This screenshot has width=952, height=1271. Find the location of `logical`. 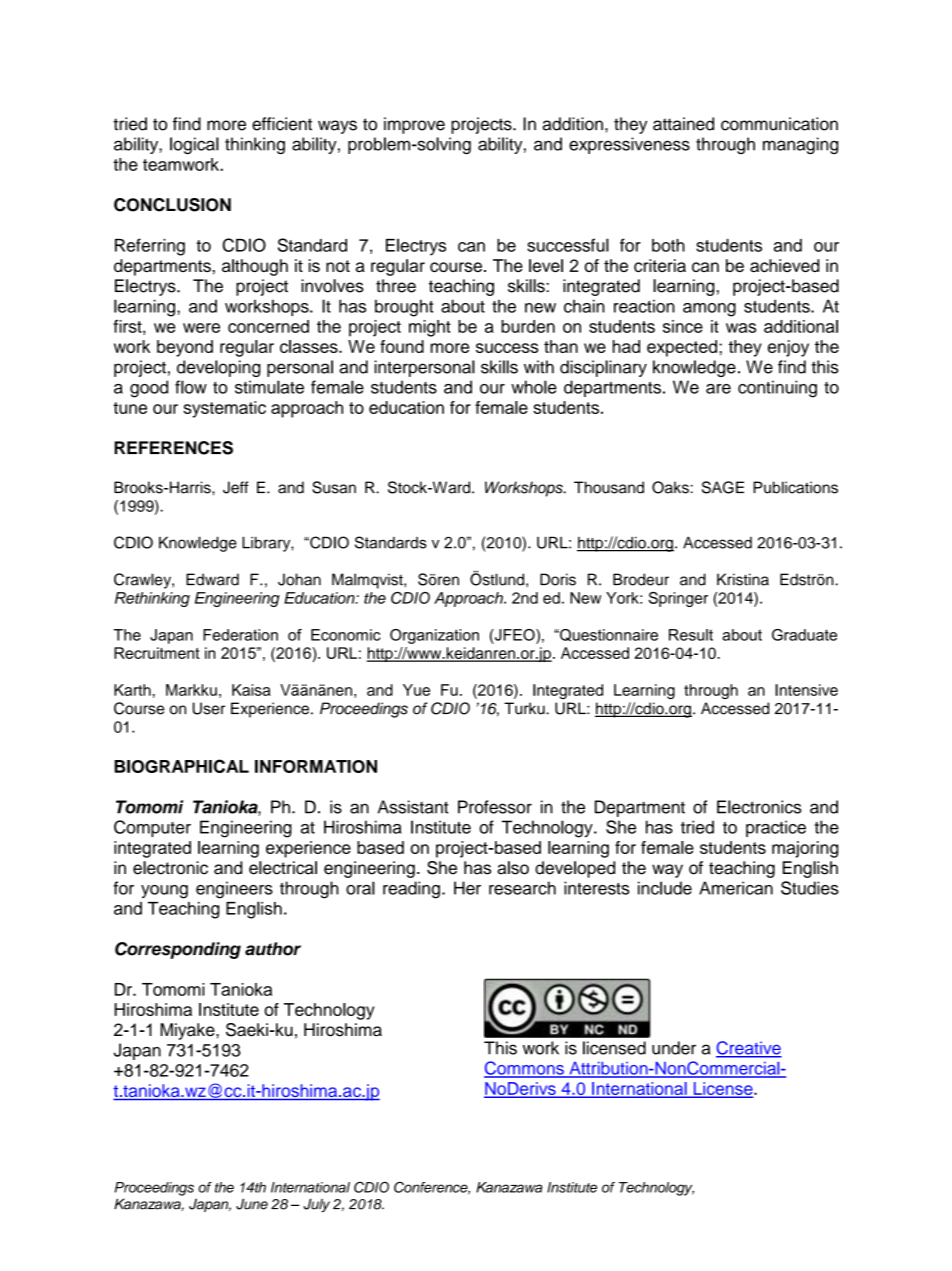

logical is located at coordinates (194, 145).
